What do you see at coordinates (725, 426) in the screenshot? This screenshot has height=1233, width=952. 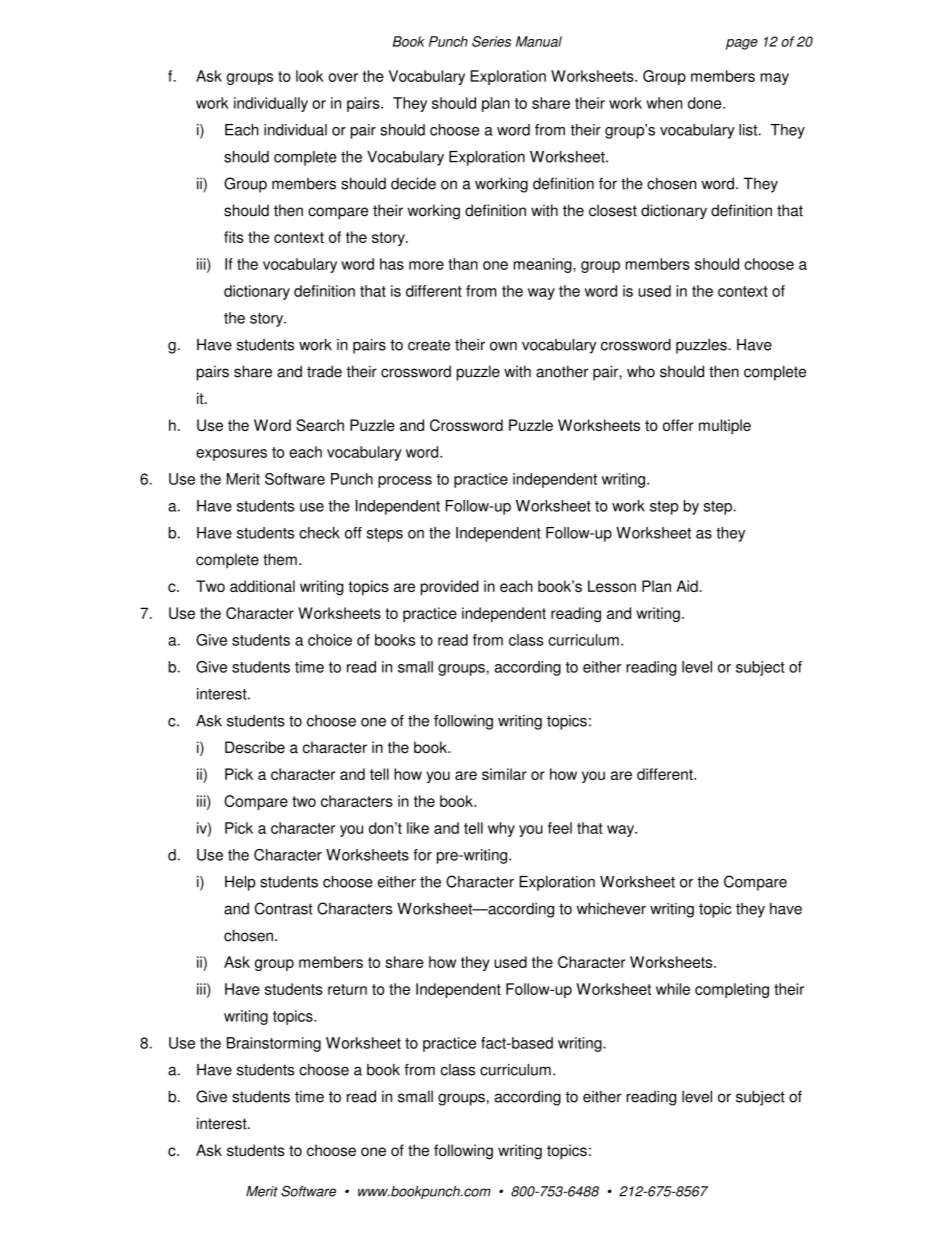 I see `multiple` at bounding box center [725, 426].
